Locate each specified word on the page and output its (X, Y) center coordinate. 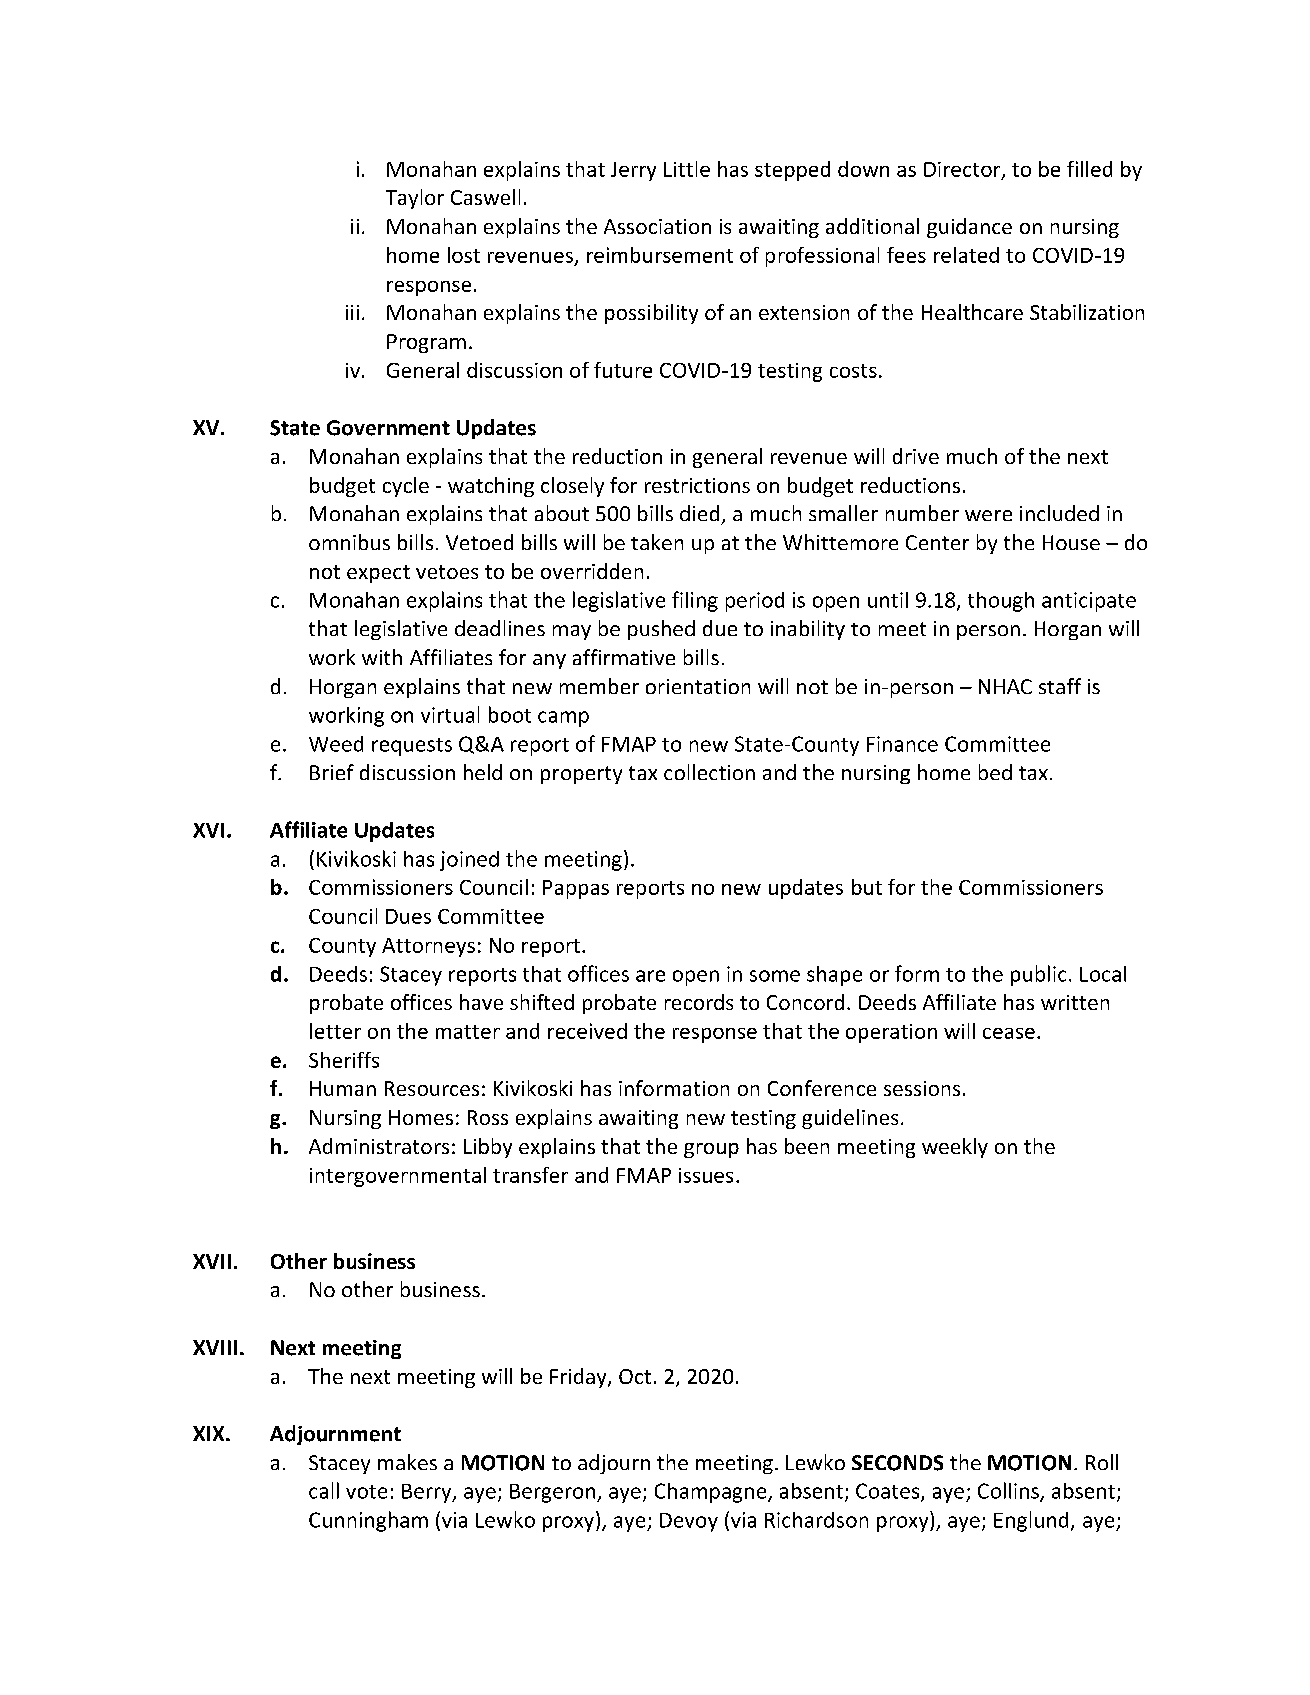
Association (657, 226)
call (324, 1490)
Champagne (712, 1493)
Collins (1009, 1491)
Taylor (415, 199)
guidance (969, 228)
